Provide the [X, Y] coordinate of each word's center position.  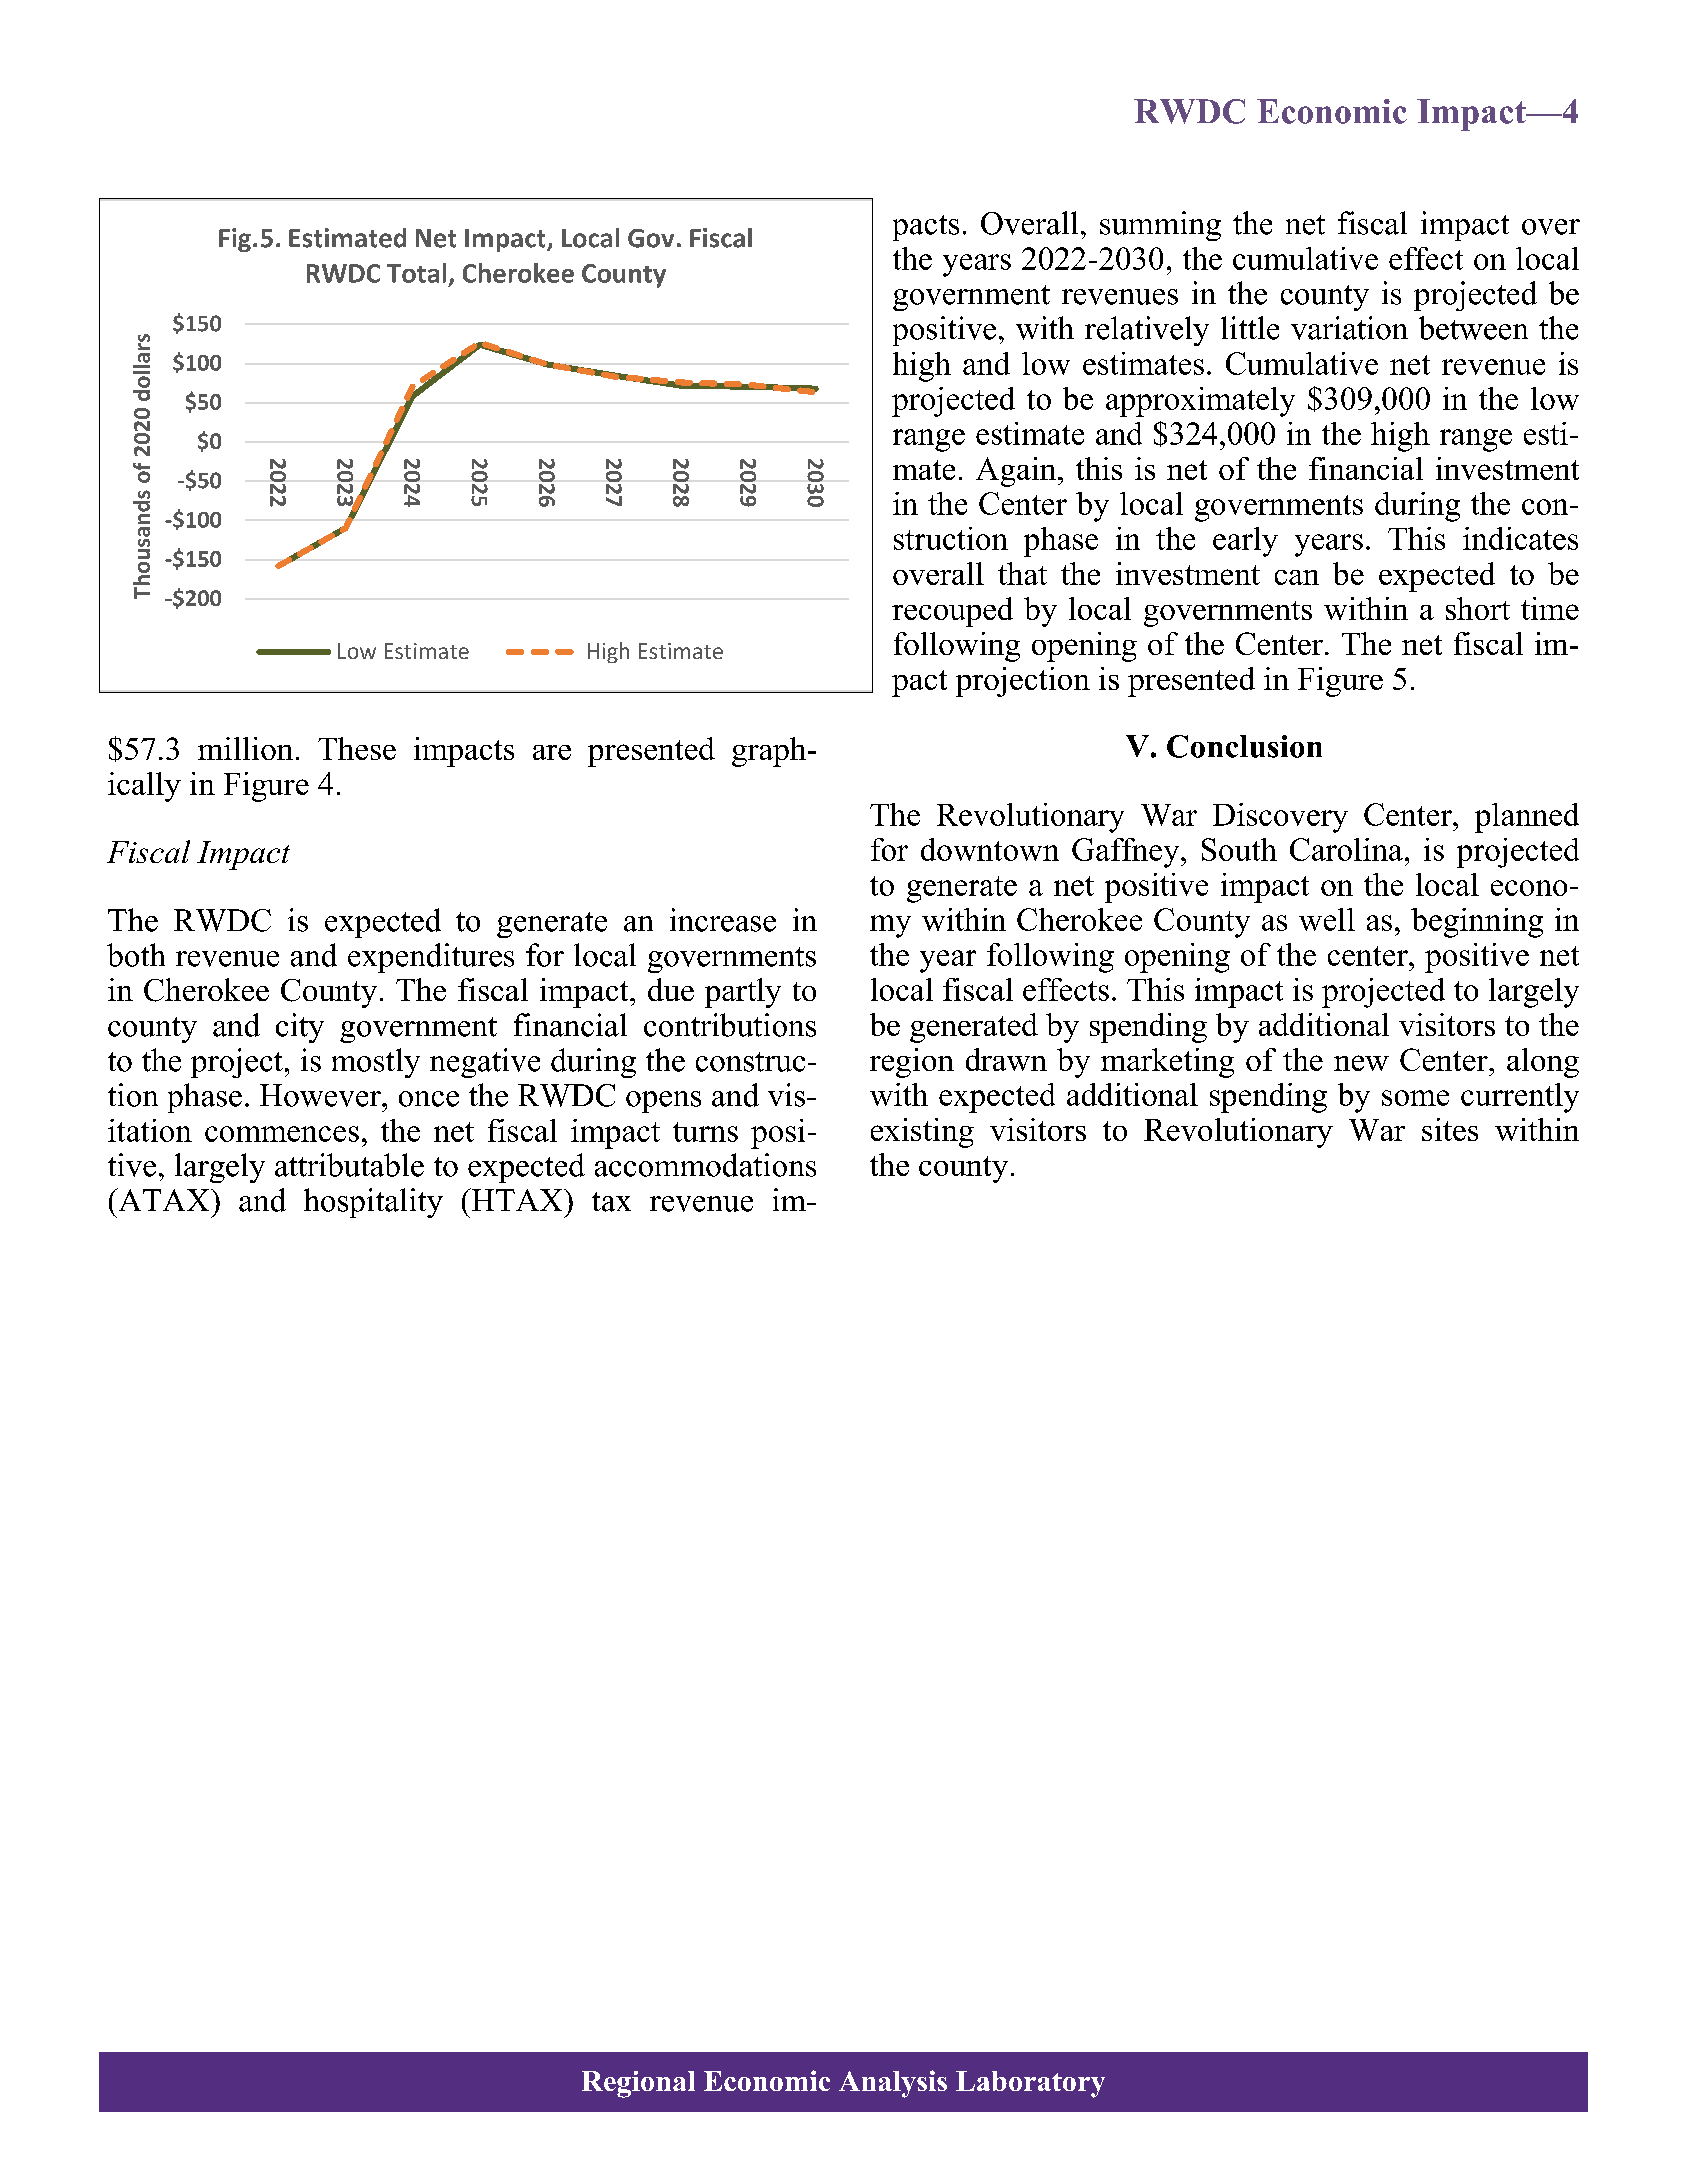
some [1415, 1098]
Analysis [893, 2084]
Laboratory [1030, 2084]
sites [1450, 1129]
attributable [349, 1165]
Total [416, 273]
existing [922, 1133]
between [1473, 328]
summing [1160, 226]
